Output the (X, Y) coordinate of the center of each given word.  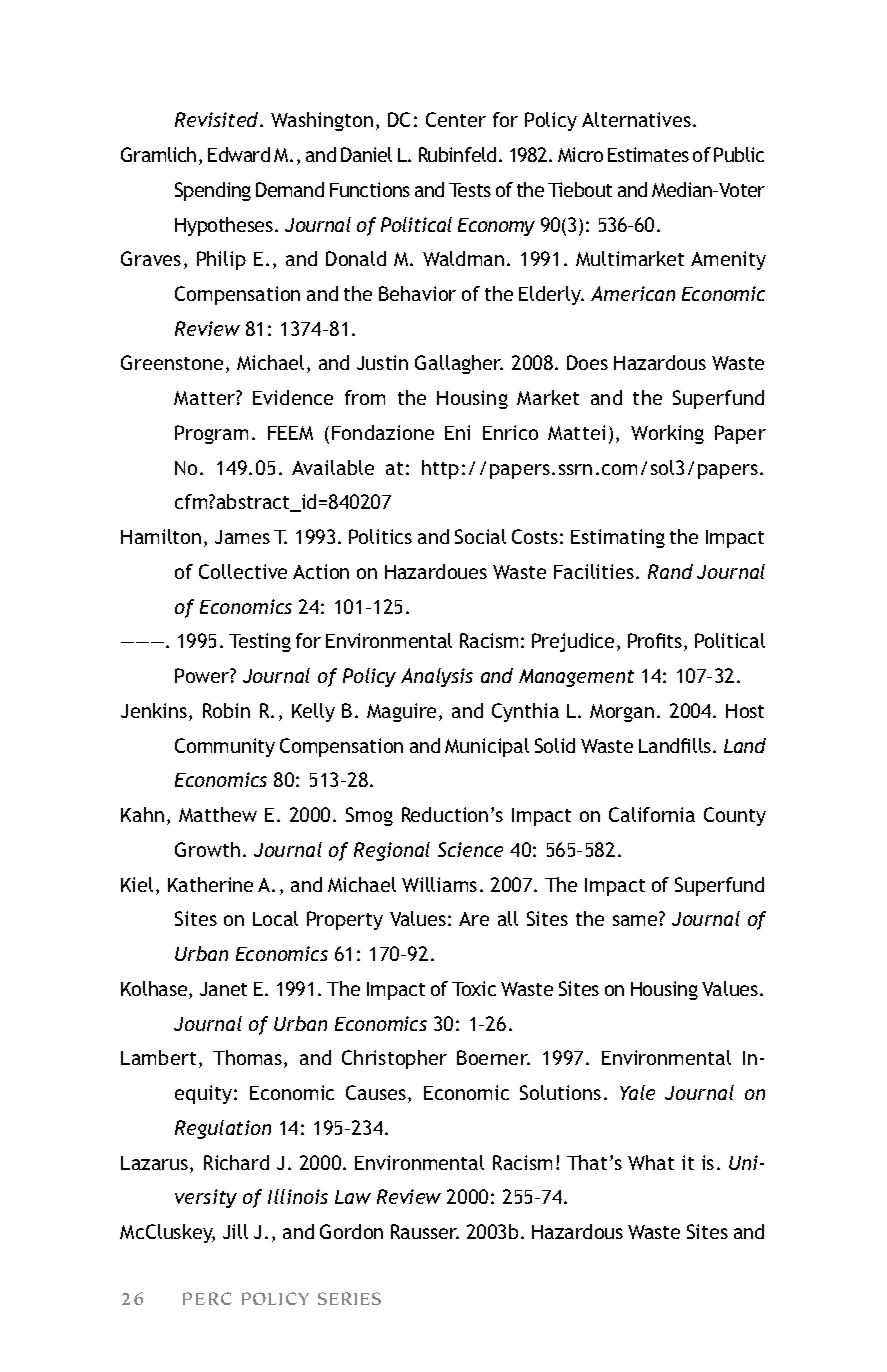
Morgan (622, 713)
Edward (239, 154)
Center (456, 119)
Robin (226, 710)
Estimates (648, 154)
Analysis (437, 677)
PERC (207, 1298)
